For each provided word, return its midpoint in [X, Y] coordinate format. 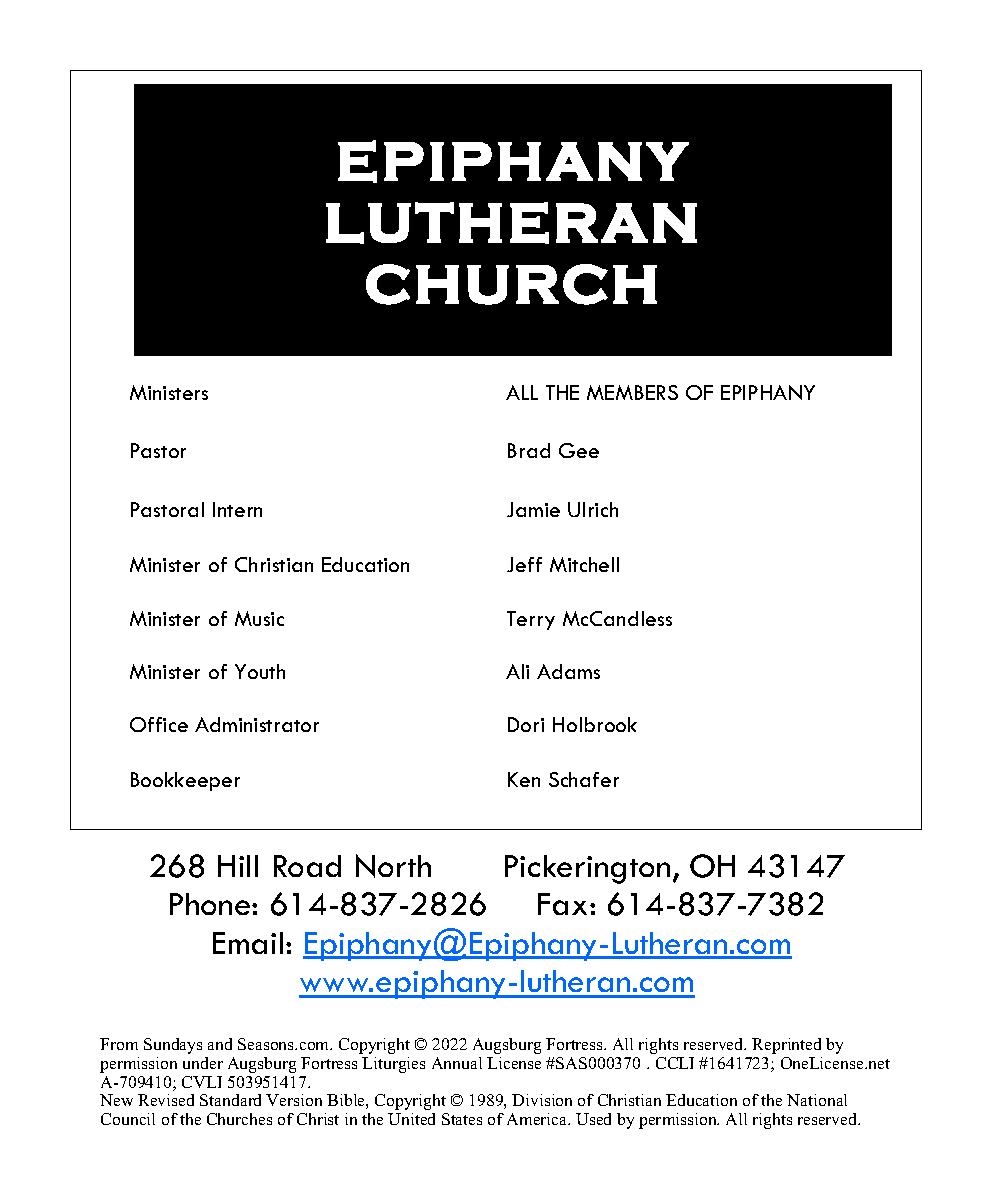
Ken [524, 779]
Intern [237, 509]
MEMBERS [632, 392]
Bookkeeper [185, 781]
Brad [529, 450]
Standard [230, 1100]
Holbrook [595, 724]
